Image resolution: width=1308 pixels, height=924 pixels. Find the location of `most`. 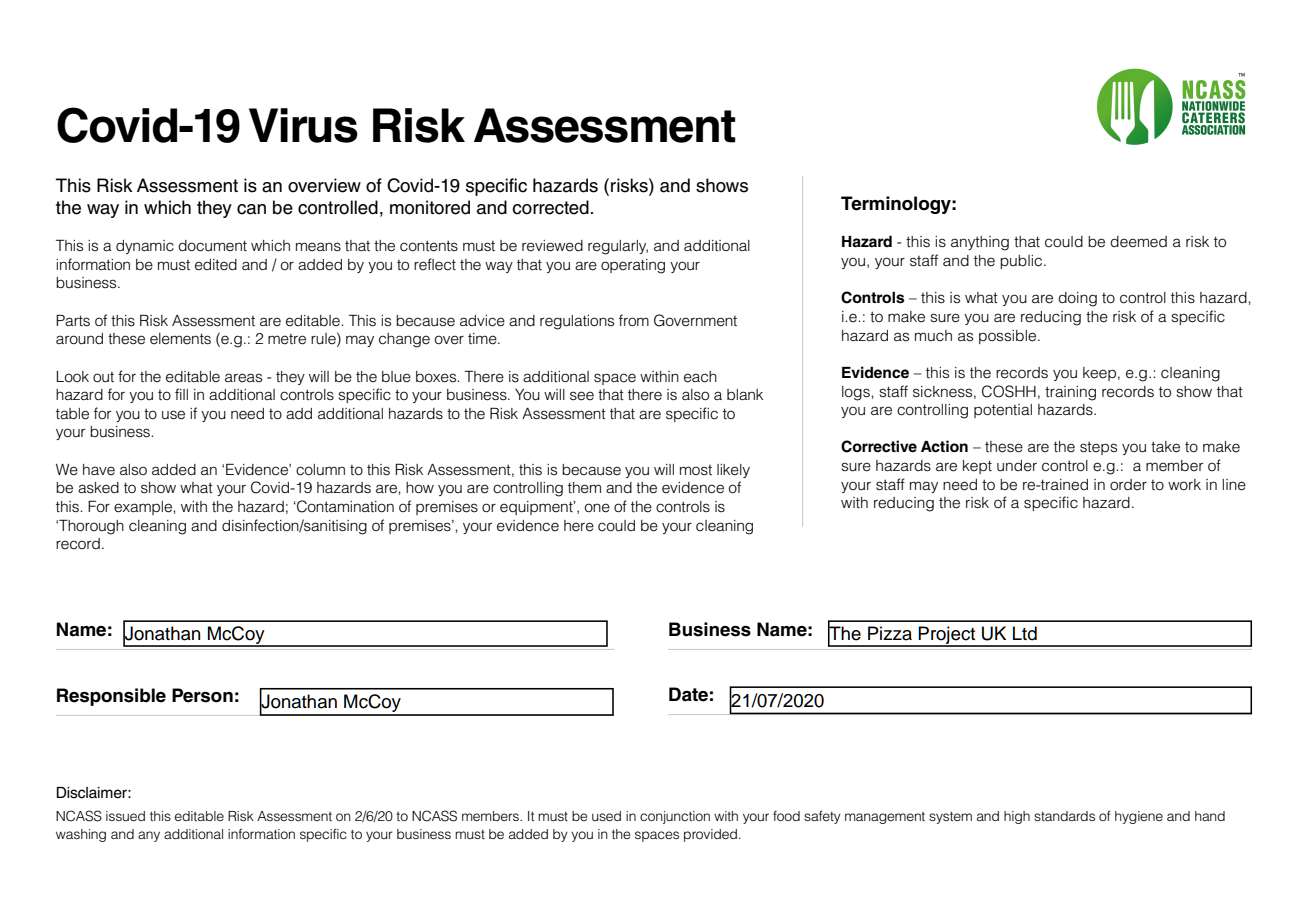

most is located at coordinates (696, 470).
